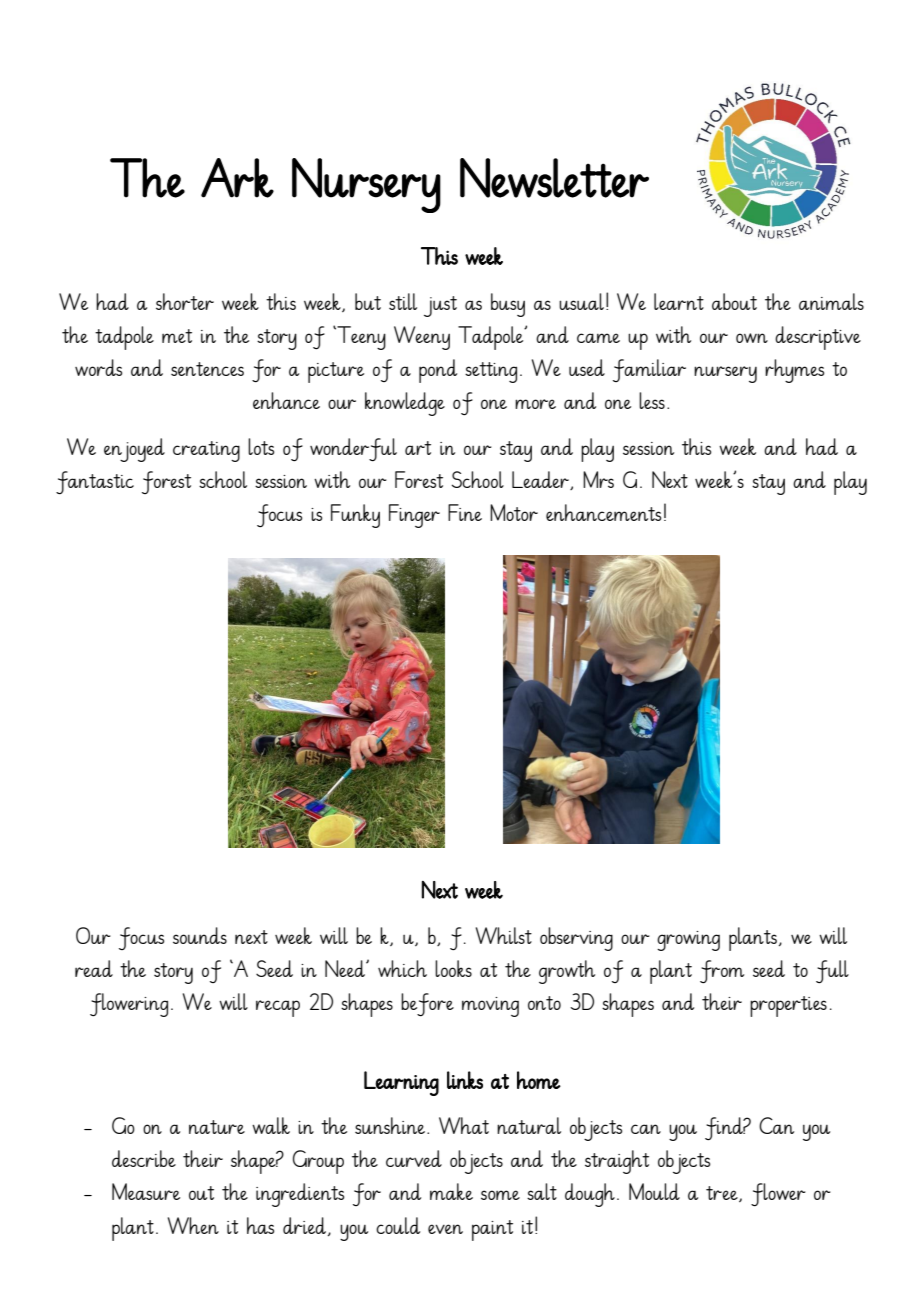  Describe the element at coordinates (146, 1191) in the image. I see `Measure` at that location.
